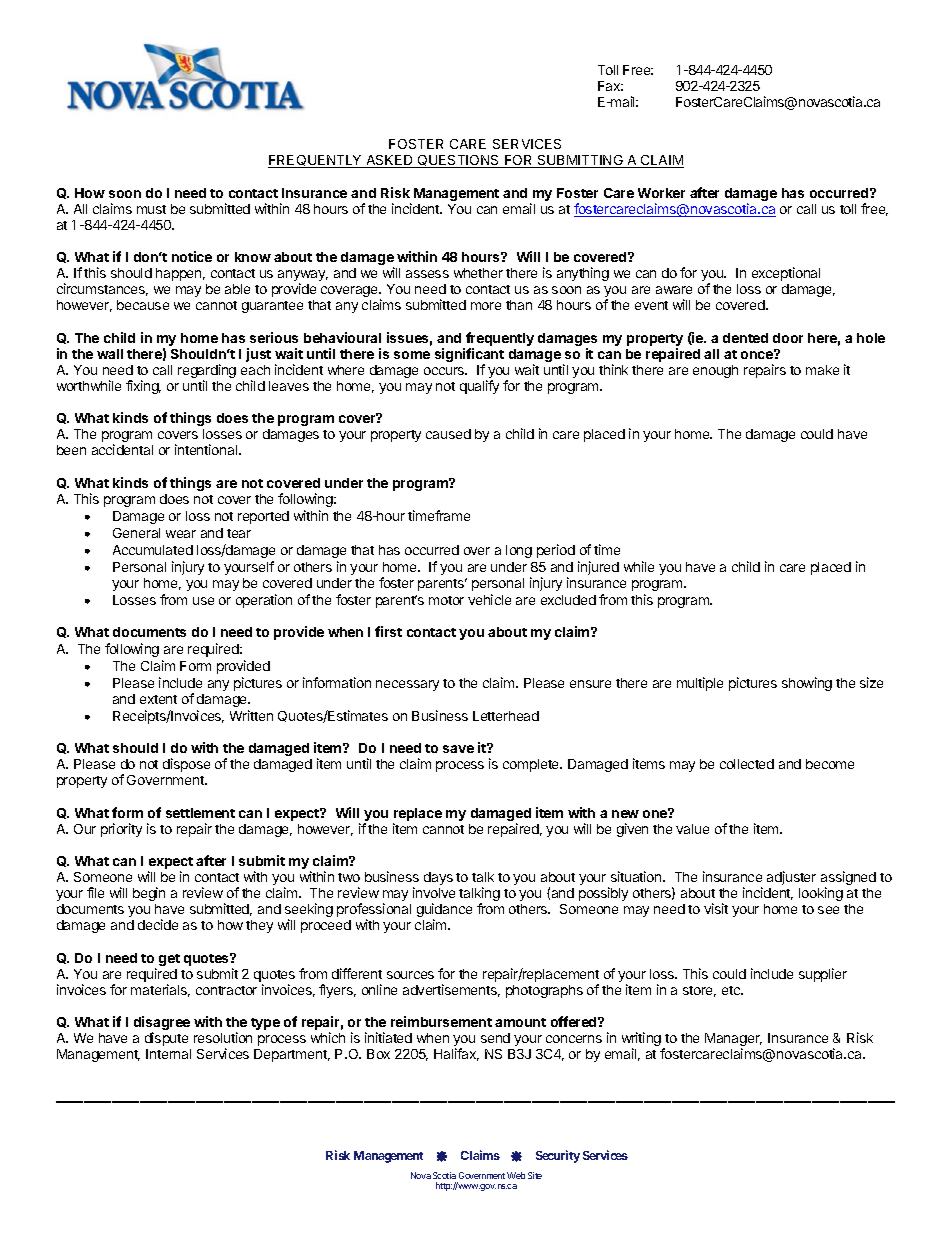 The image size is (952, 1233). What do you see at coordinates (158, 699) in the screenshot?
I see `extent` at bounding box center [158, 699].
